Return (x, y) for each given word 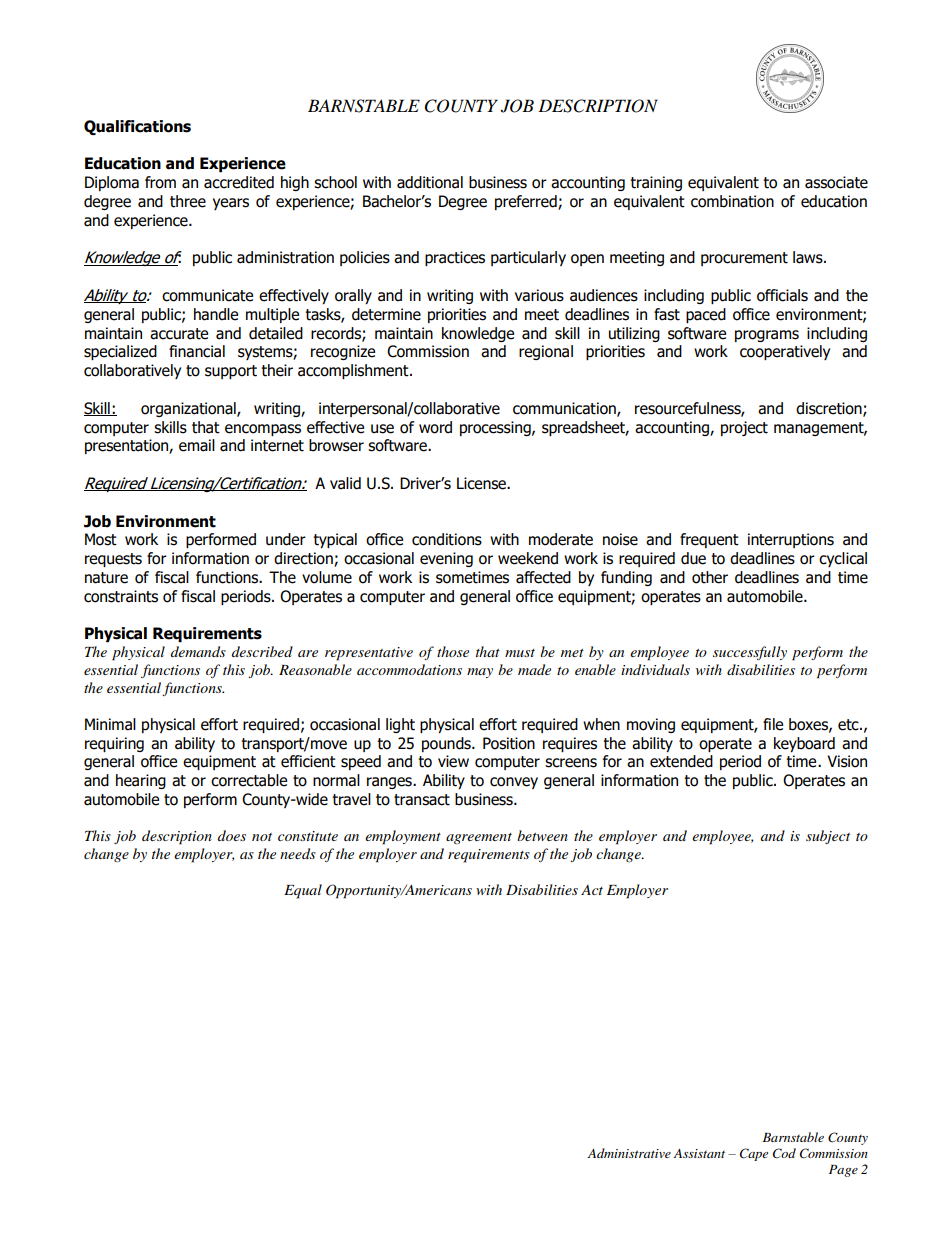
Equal (303, 891)
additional (430, 182)
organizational (189, 409)
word (435, 427)
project (744, 428)
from (160, 182)
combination (732, 201)
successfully (750, 653)
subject (828, 837)
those (453, 651)
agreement (479, 838)
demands (198, 651)
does (232, 835)
